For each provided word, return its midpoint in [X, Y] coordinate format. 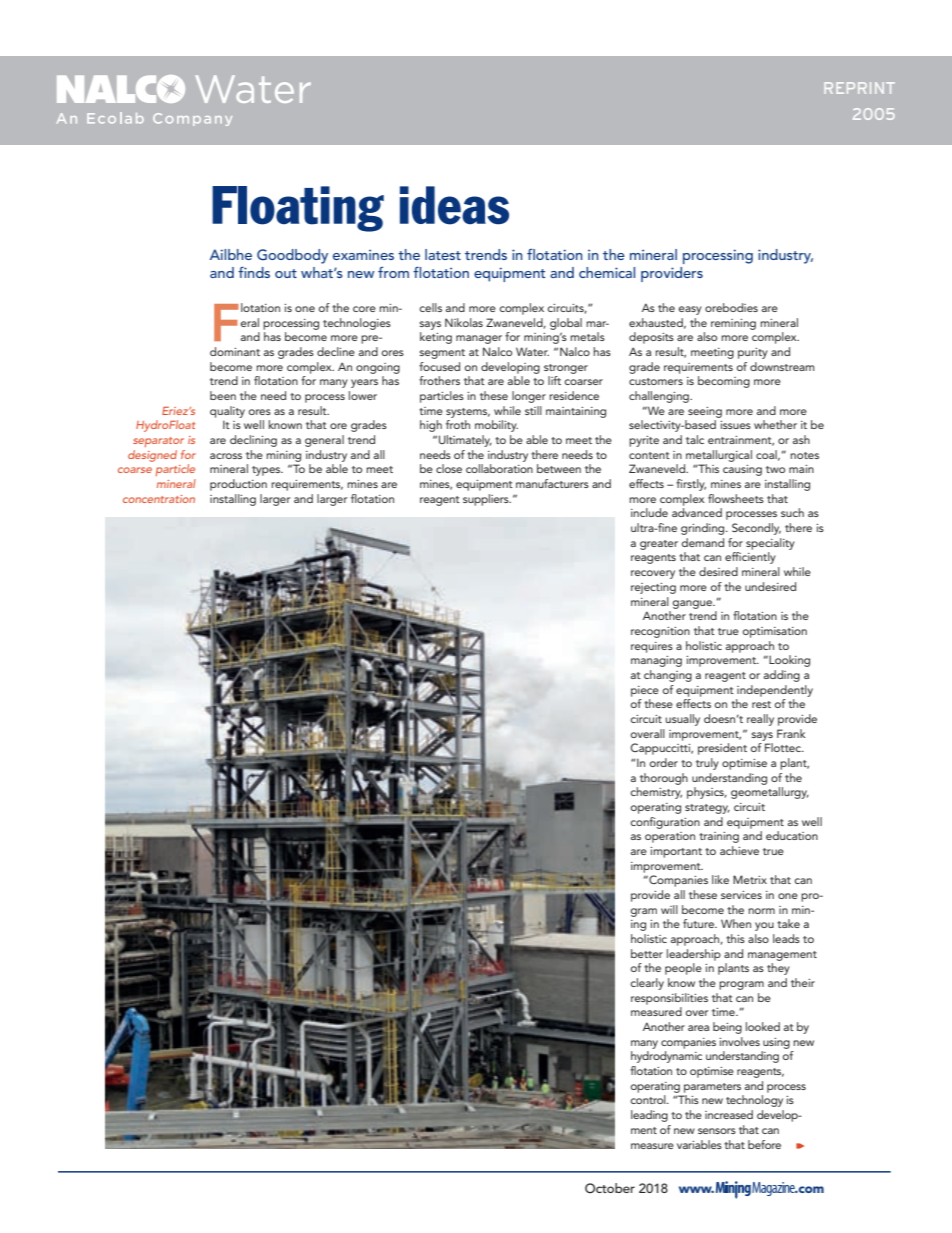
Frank [791, 733]
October [610, 1188]
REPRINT [859, 88]
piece [645, 691]
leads [786, 938]
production [238, 485]
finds [254, 272]
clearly [647, 984]
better [647, 953]
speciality [770, 544]
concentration [159, 499]
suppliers [487, 500]
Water [532, 351]
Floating [298, 209]
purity [753, 353]
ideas [454, 205]
